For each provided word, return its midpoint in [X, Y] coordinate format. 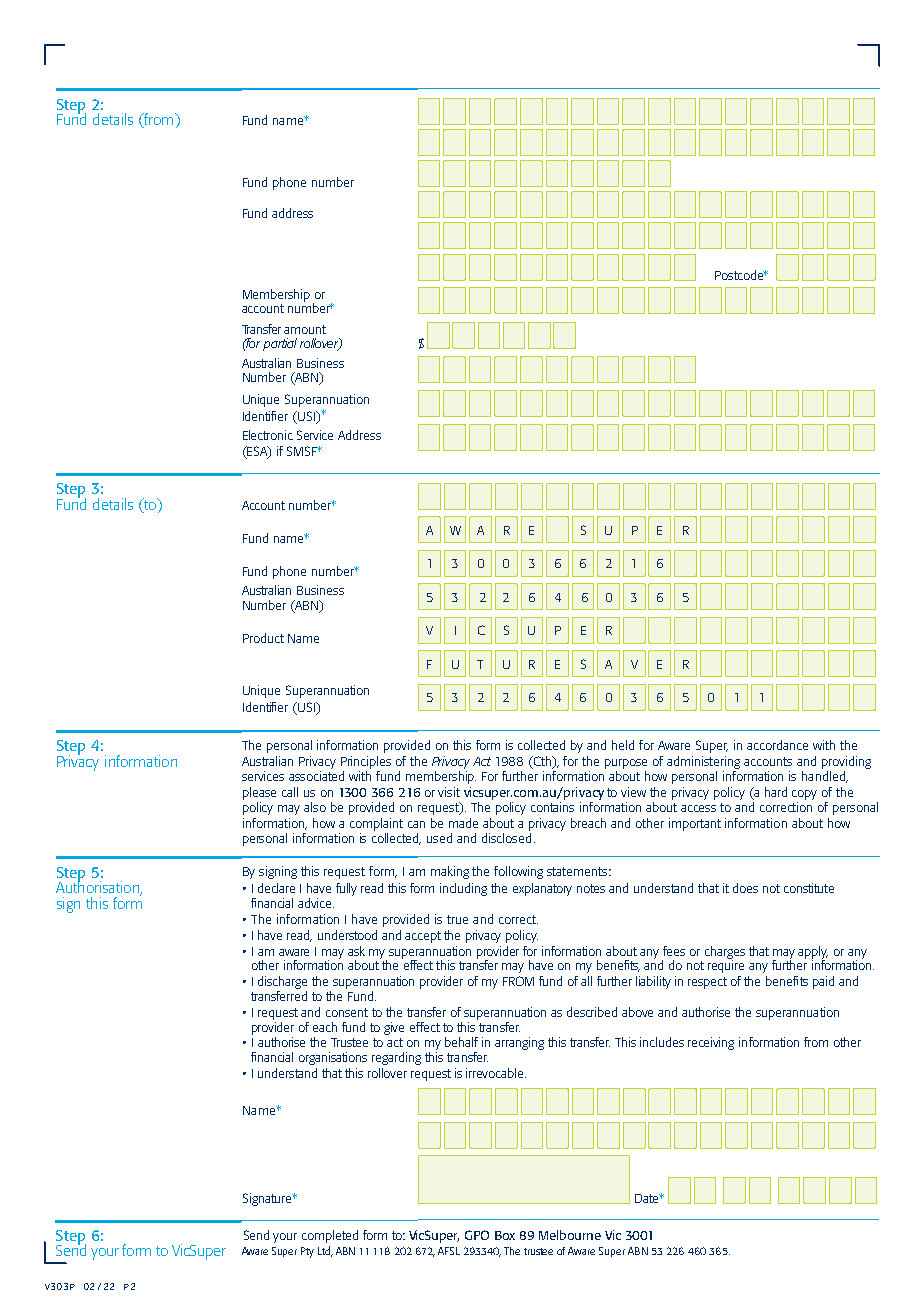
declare [276, 888]
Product [263, 638]
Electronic [268, 435]
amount [305, 329]
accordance [777, 745]
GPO [477, 1235]
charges [725, 953]
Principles [366, 762]
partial [280, 344]
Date [648, 1198]
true [457, 919]
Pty [307, 1252]
